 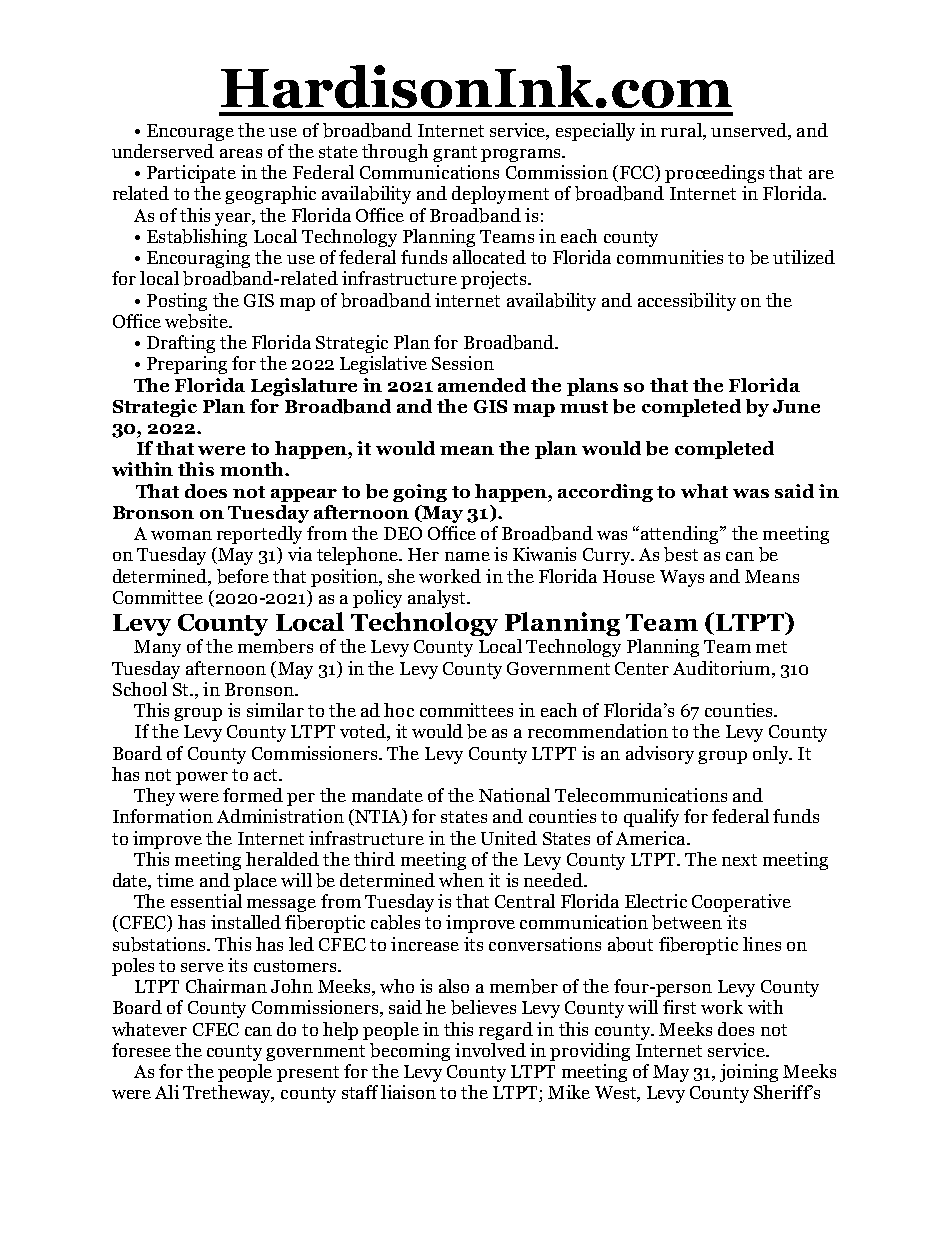 What do you see at coordinates (749, 1073) in the screenshot?
I see `joining` at bounding box center [749, 1073].
